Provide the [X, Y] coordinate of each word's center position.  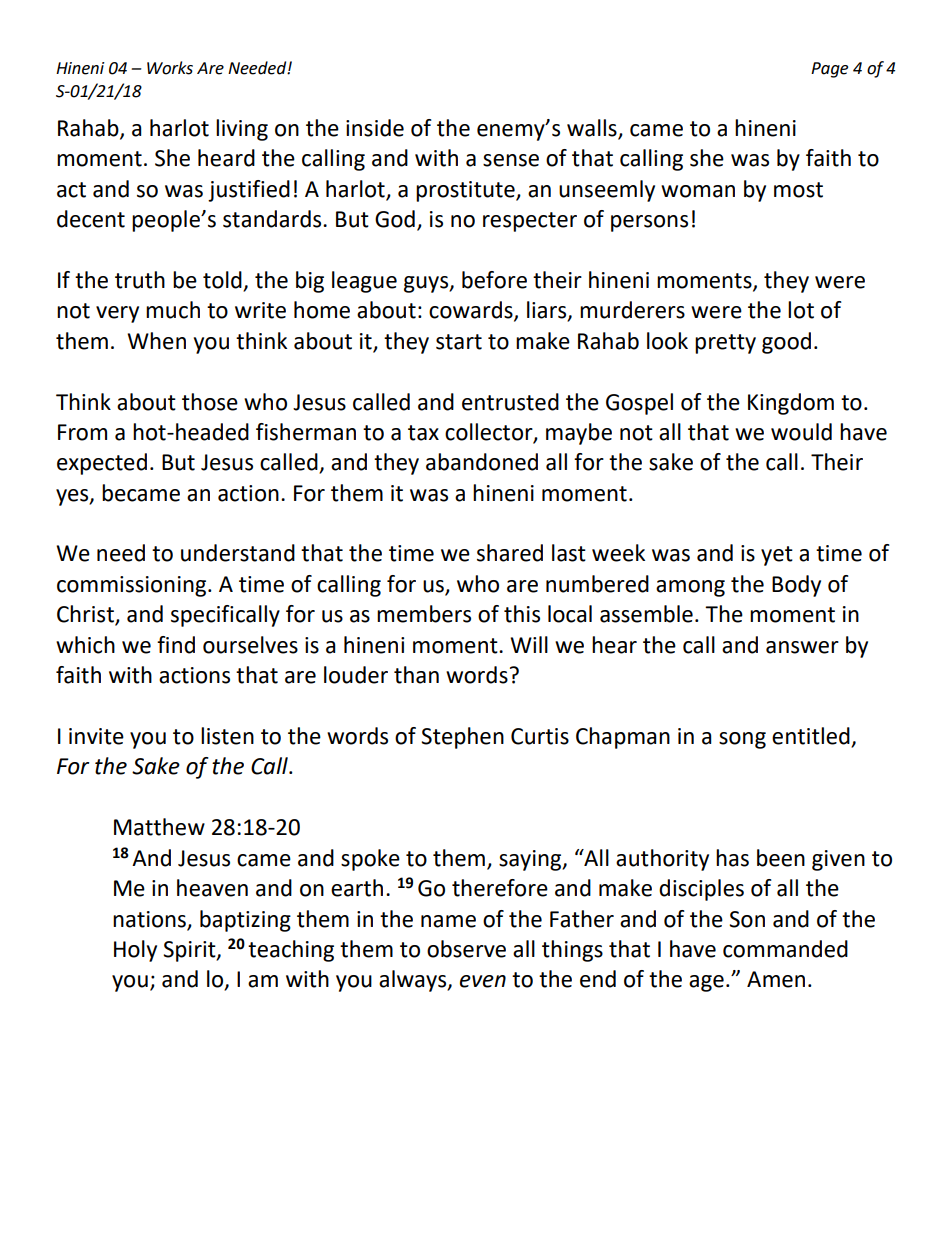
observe [466, 949]
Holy [135, 951]
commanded [785, 949]
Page [829, 70]
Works [170, 68]
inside [375, 128]
